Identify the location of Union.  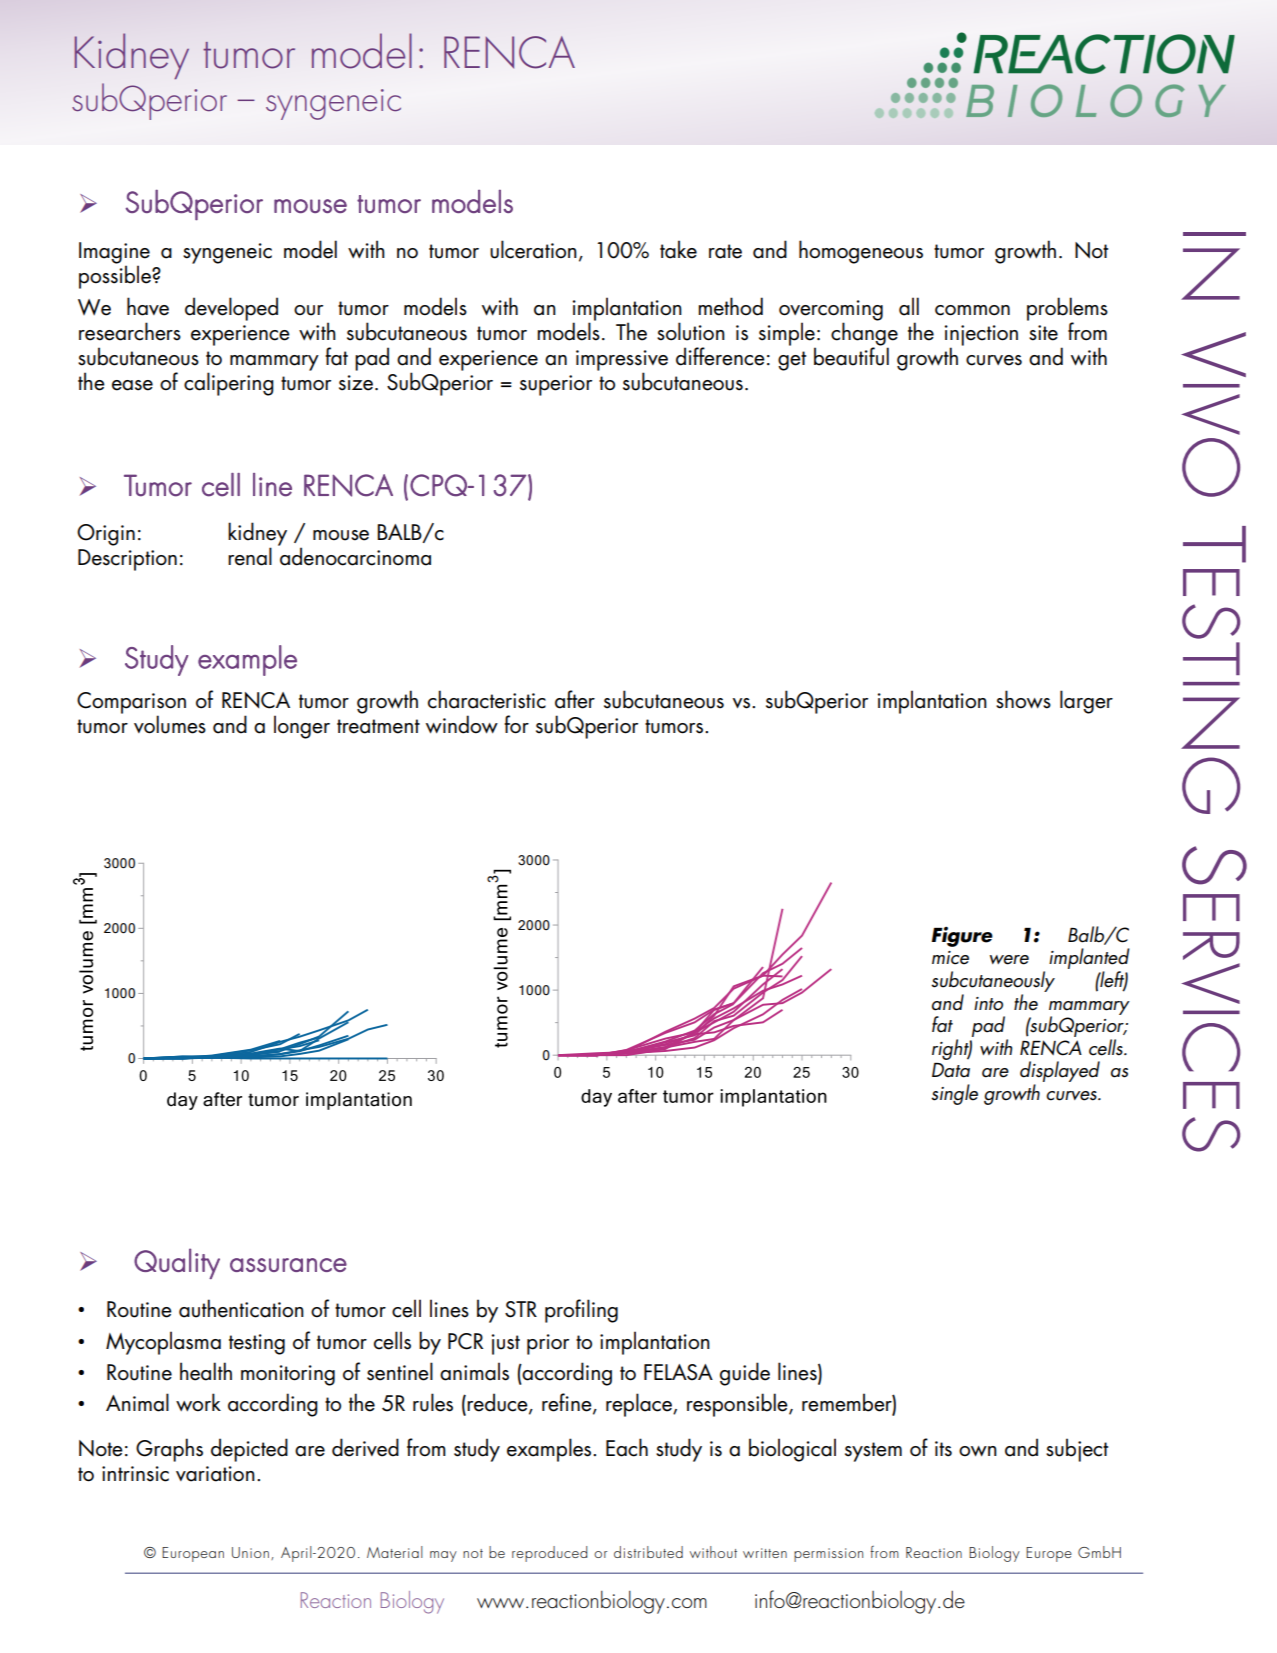
(250, 1552).
